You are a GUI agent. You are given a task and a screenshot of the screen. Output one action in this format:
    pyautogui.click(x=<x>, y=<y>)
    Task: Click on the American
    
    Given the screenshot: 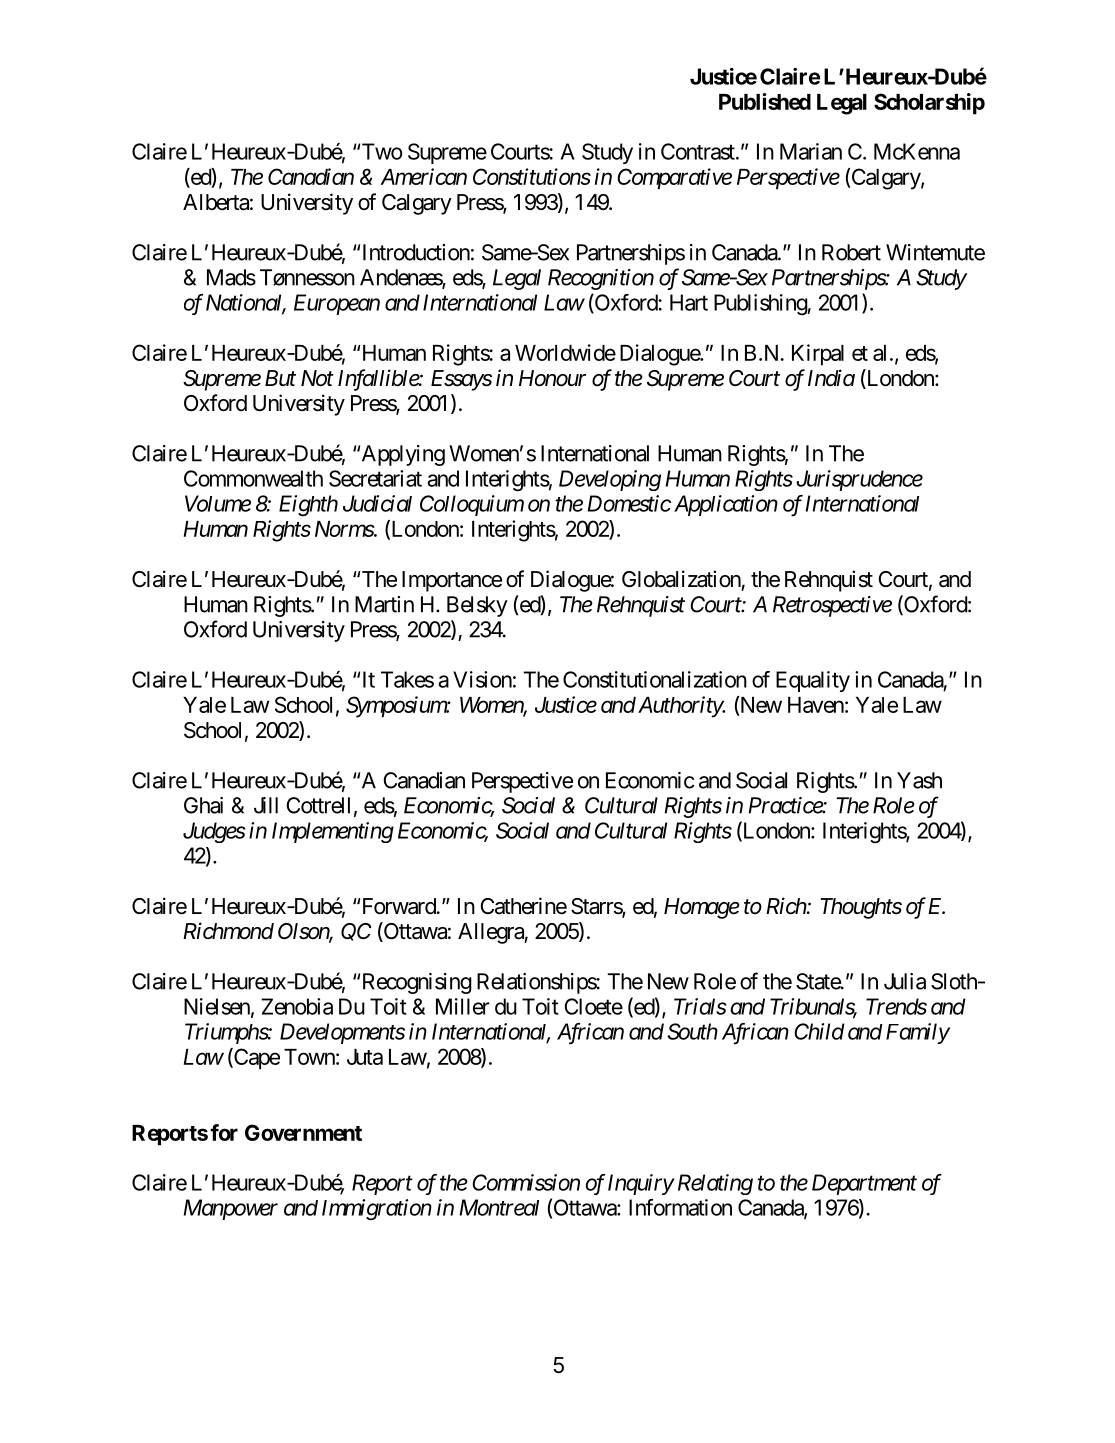 What is the action you would take?
    pyautogui.click(x=424, y=176)
